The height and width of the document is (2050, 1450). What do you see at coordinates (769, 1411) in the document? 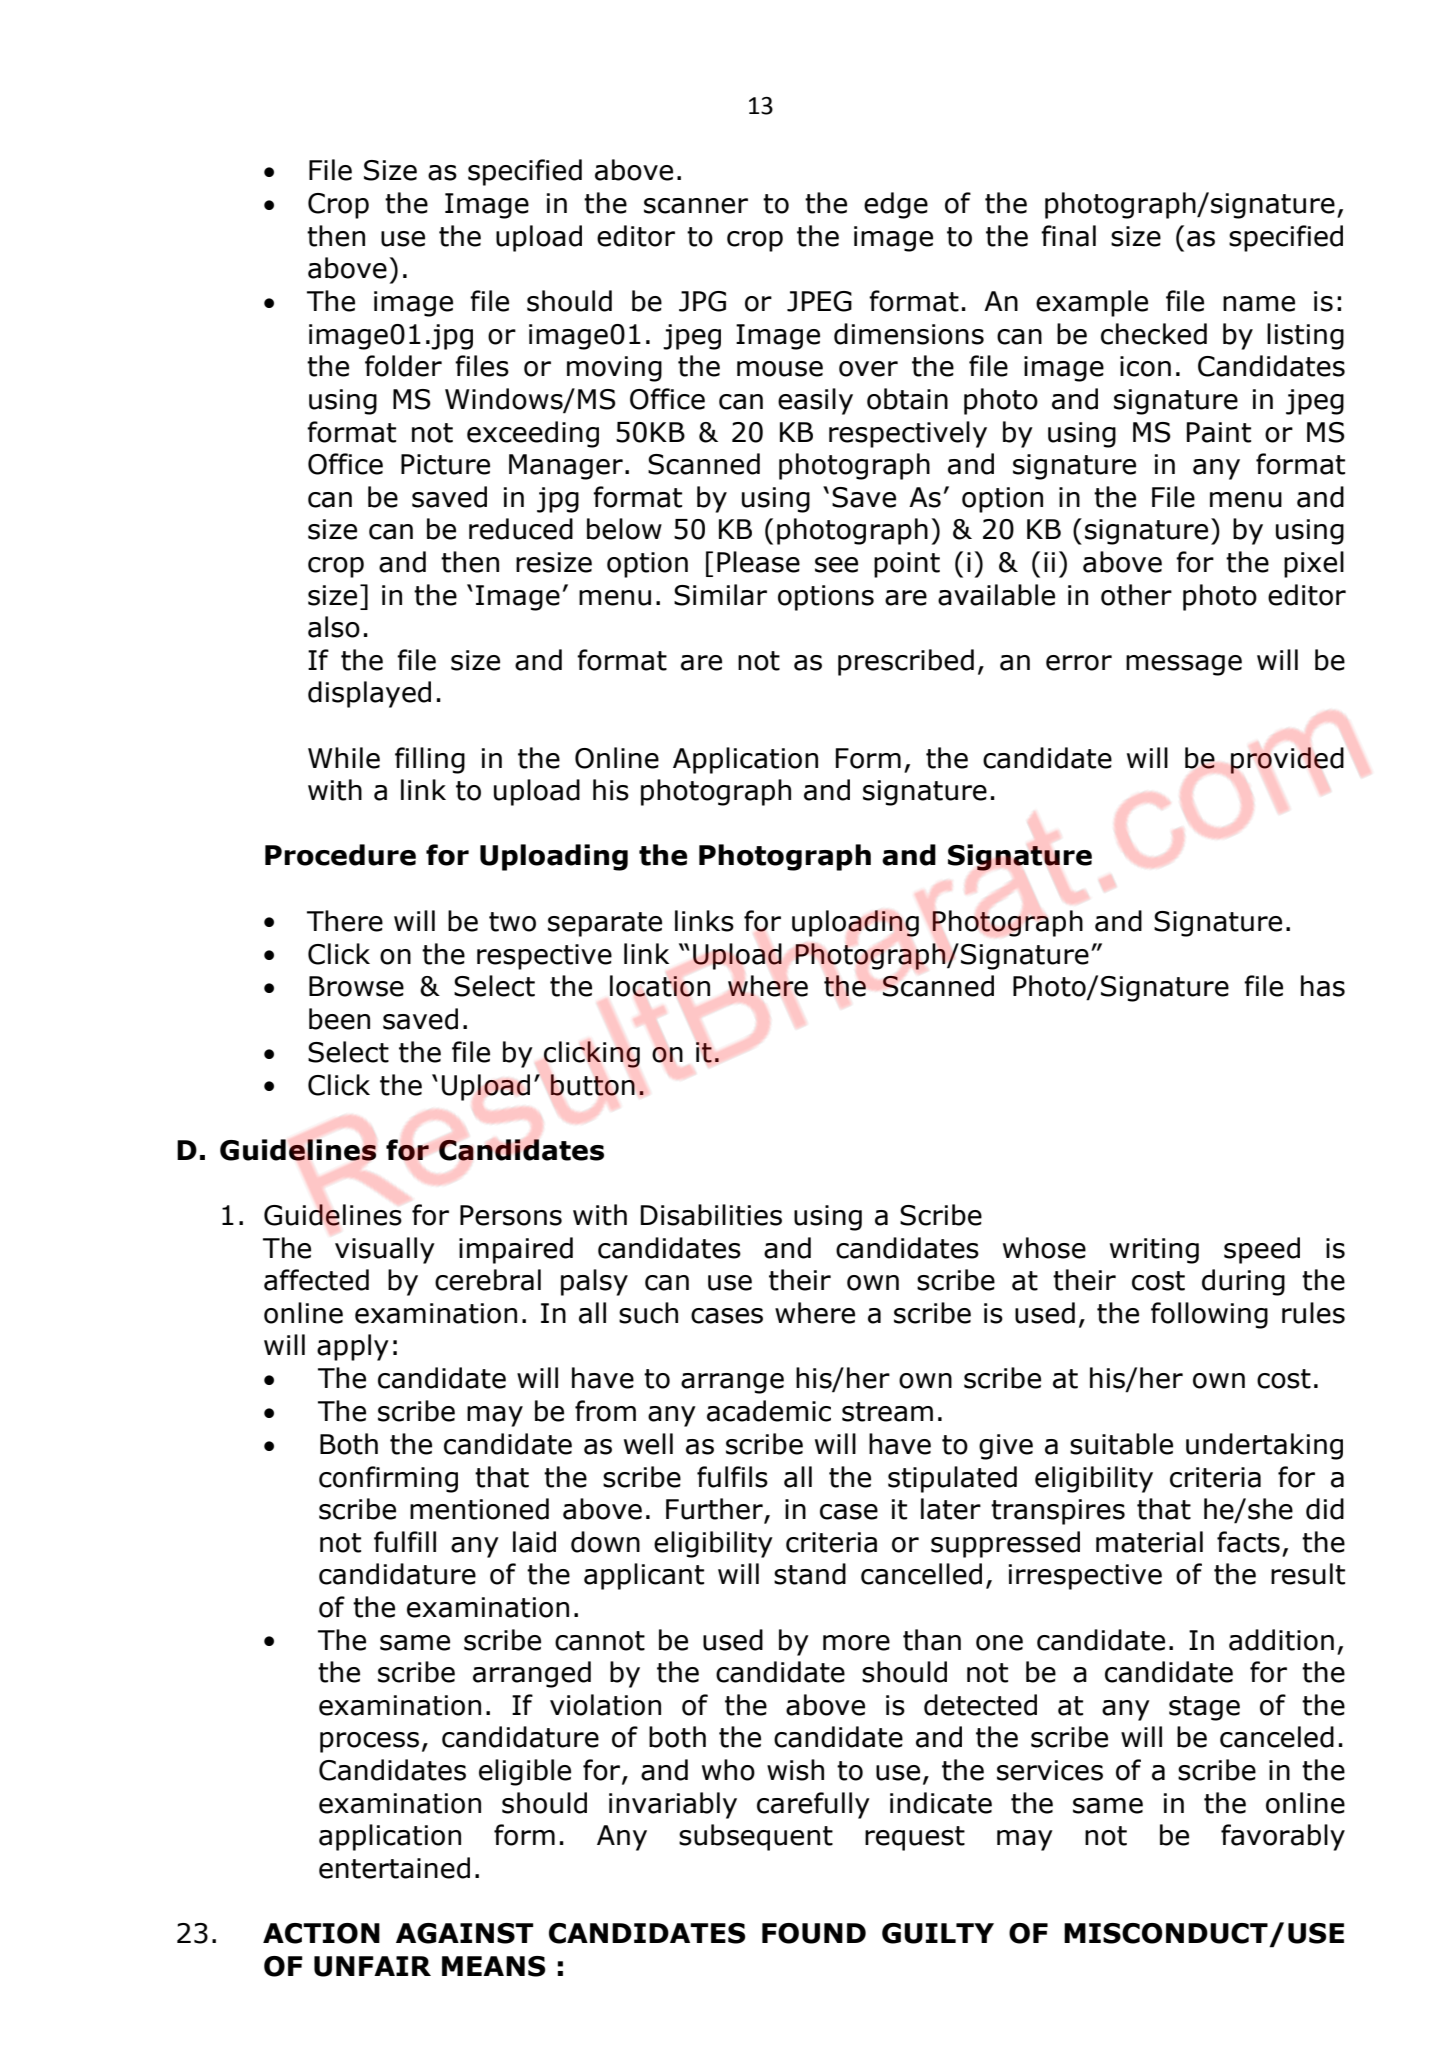
I see `academic` at bounding box center [769, 1411].
